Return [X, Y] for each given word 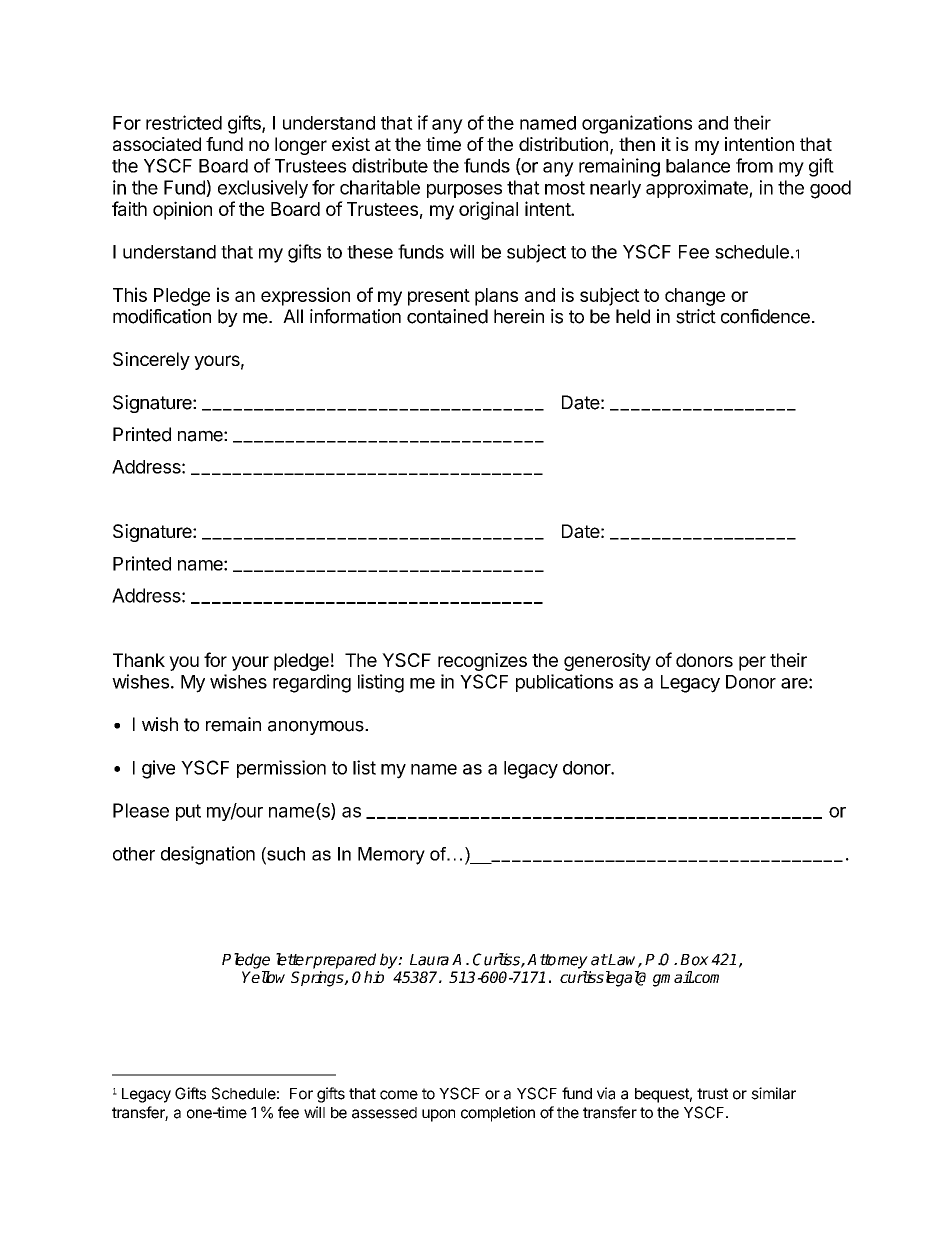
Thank [139, 660]
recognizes [482, 662]
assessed [384, 1113]
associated [157, 144]
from [754, 165]
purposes [464, 191]
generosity [607, 662]
